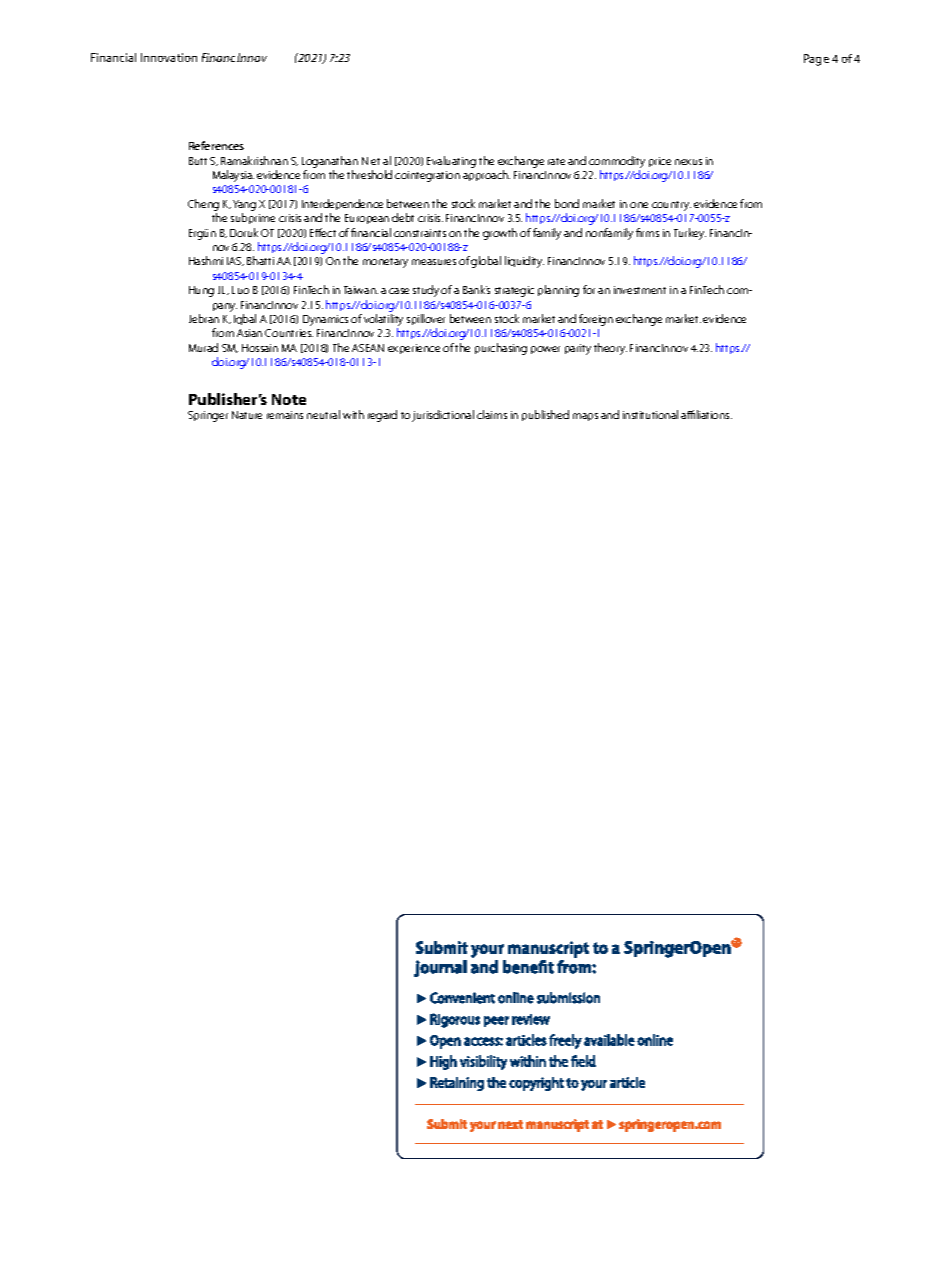 This page has height=1265, width=952. I want to click on Turkey, so click(690, 234).
